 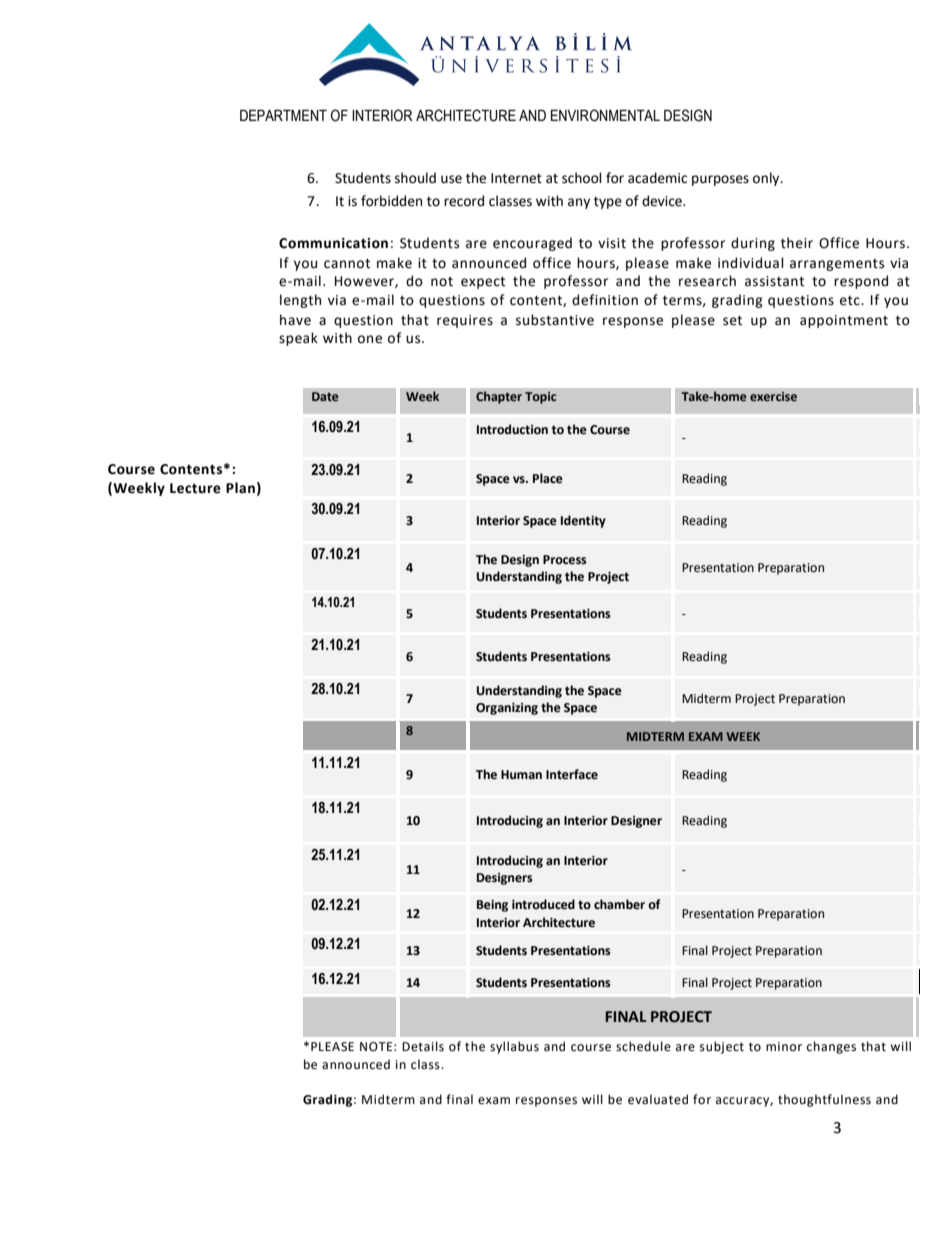 What do you see at coordinates (516, 178) in the document?
I see `Internet` at bounding box center [516, 178].
